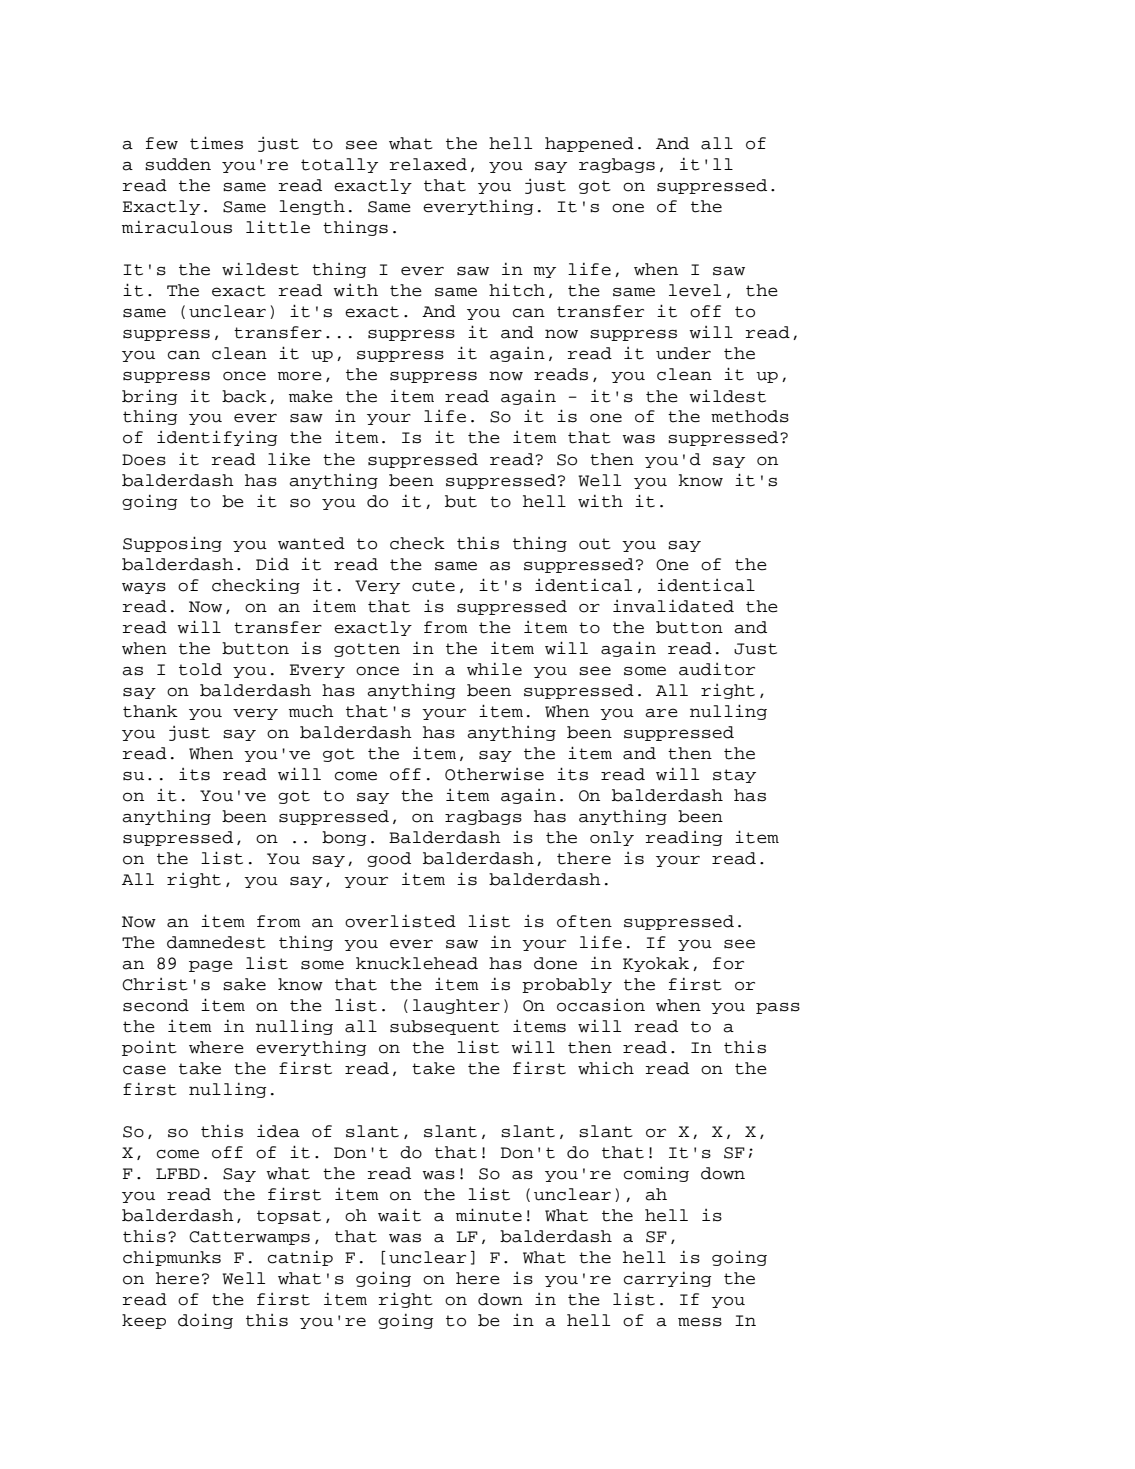 The width and height of the screenshot is (1135, 1469). I want to click on doing, so click(205, 1321).
